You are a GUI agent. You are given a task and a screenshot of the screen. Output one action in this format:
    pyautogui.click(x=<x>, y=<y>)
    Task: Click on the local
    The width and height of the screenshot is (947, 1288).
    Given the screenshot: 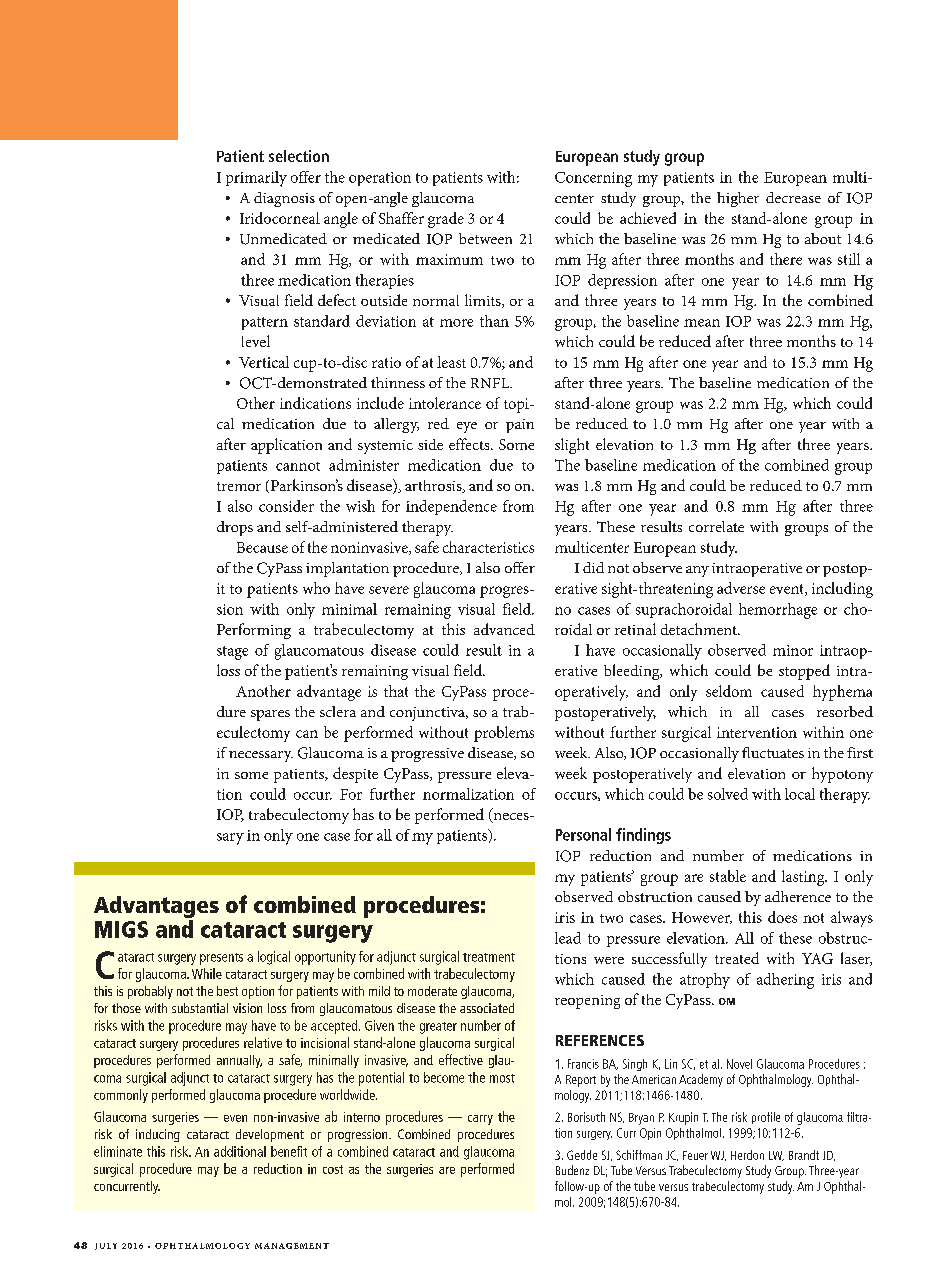 What is the action you would take?
    pyautogui.click(x=800, y=794)
